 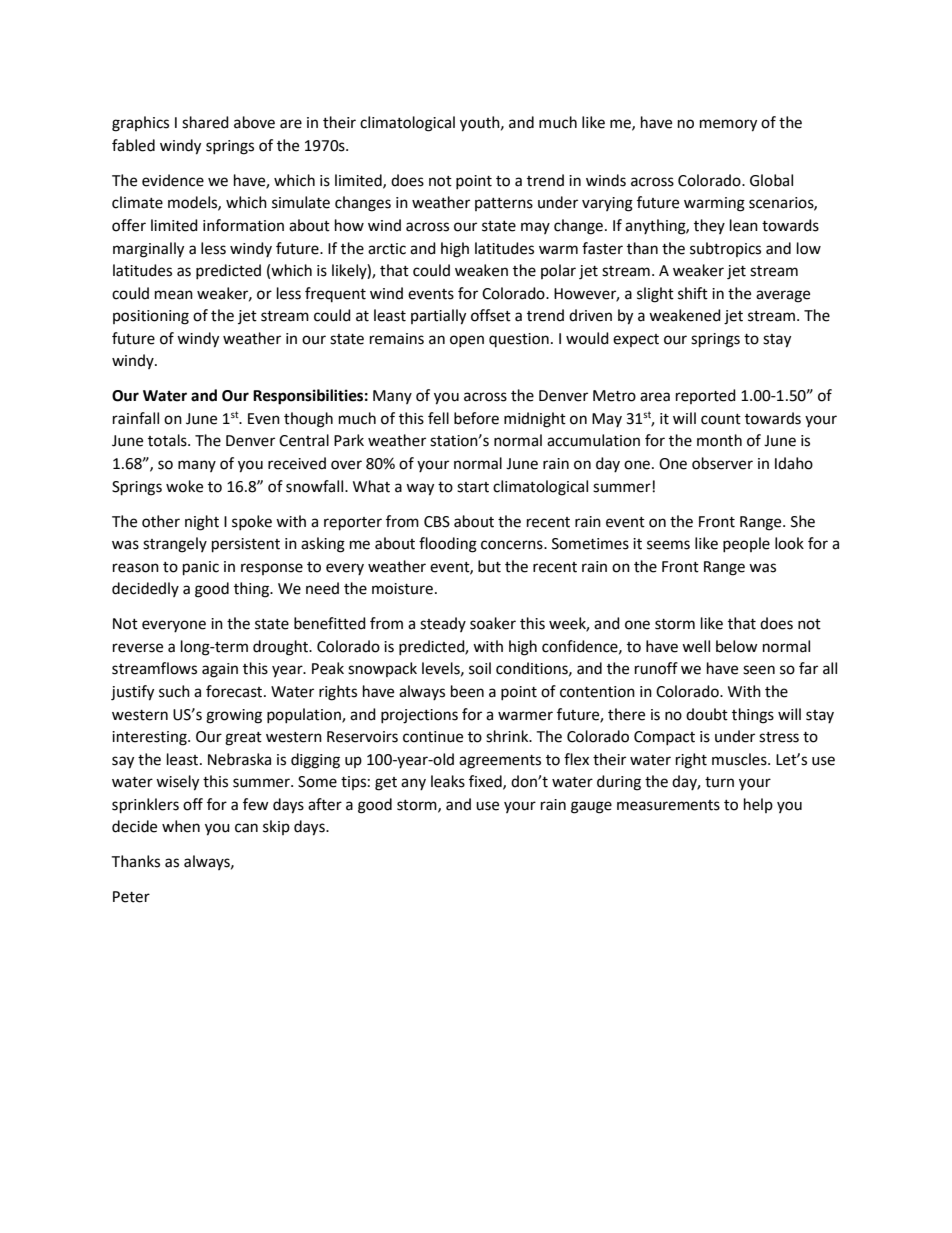 What do you see at coordinates (758, 805) in the screenshot?
I see `help` at bounding box center [758, 805].
